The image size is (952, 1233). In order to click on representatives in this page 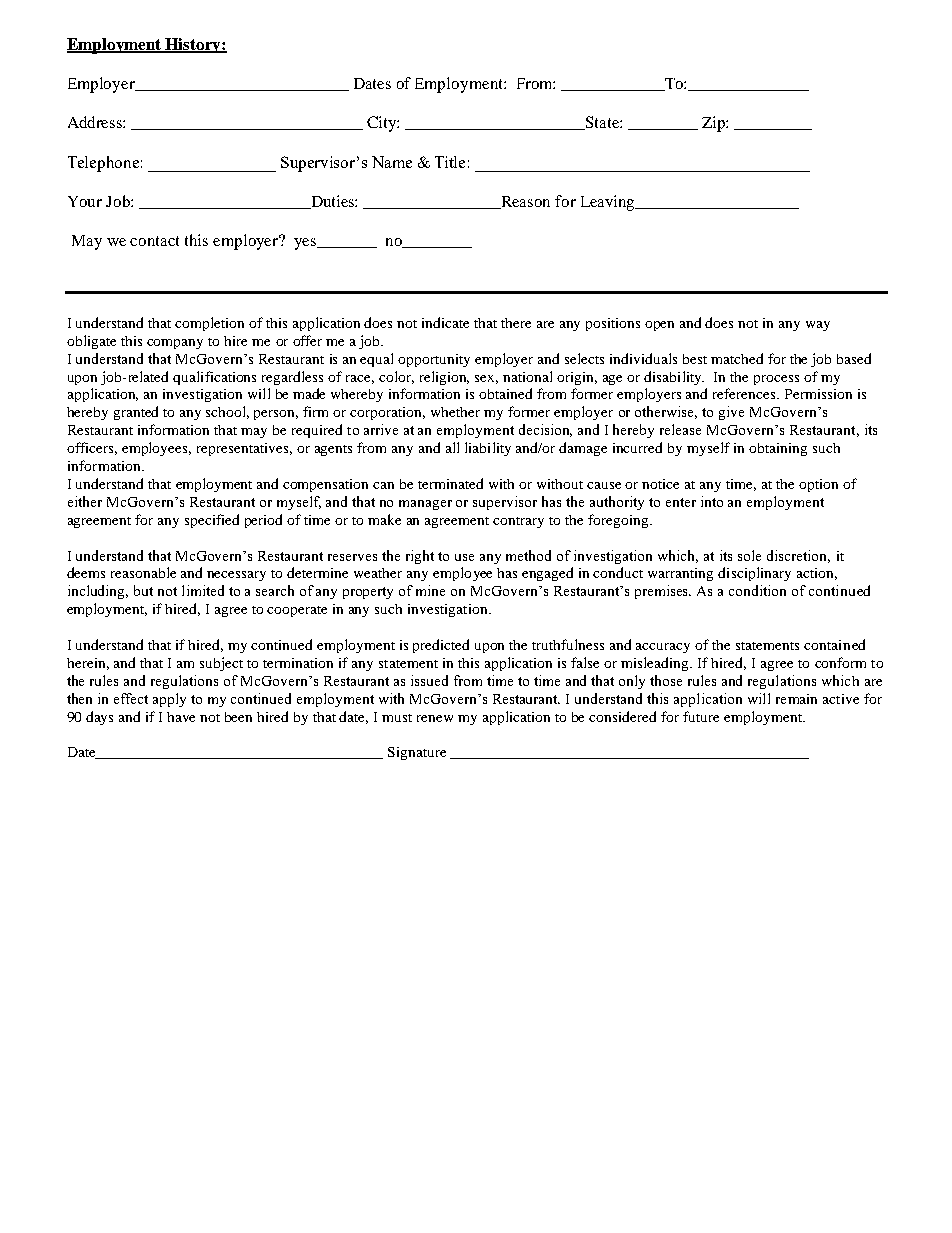, I will do `click(244, 449)`.
